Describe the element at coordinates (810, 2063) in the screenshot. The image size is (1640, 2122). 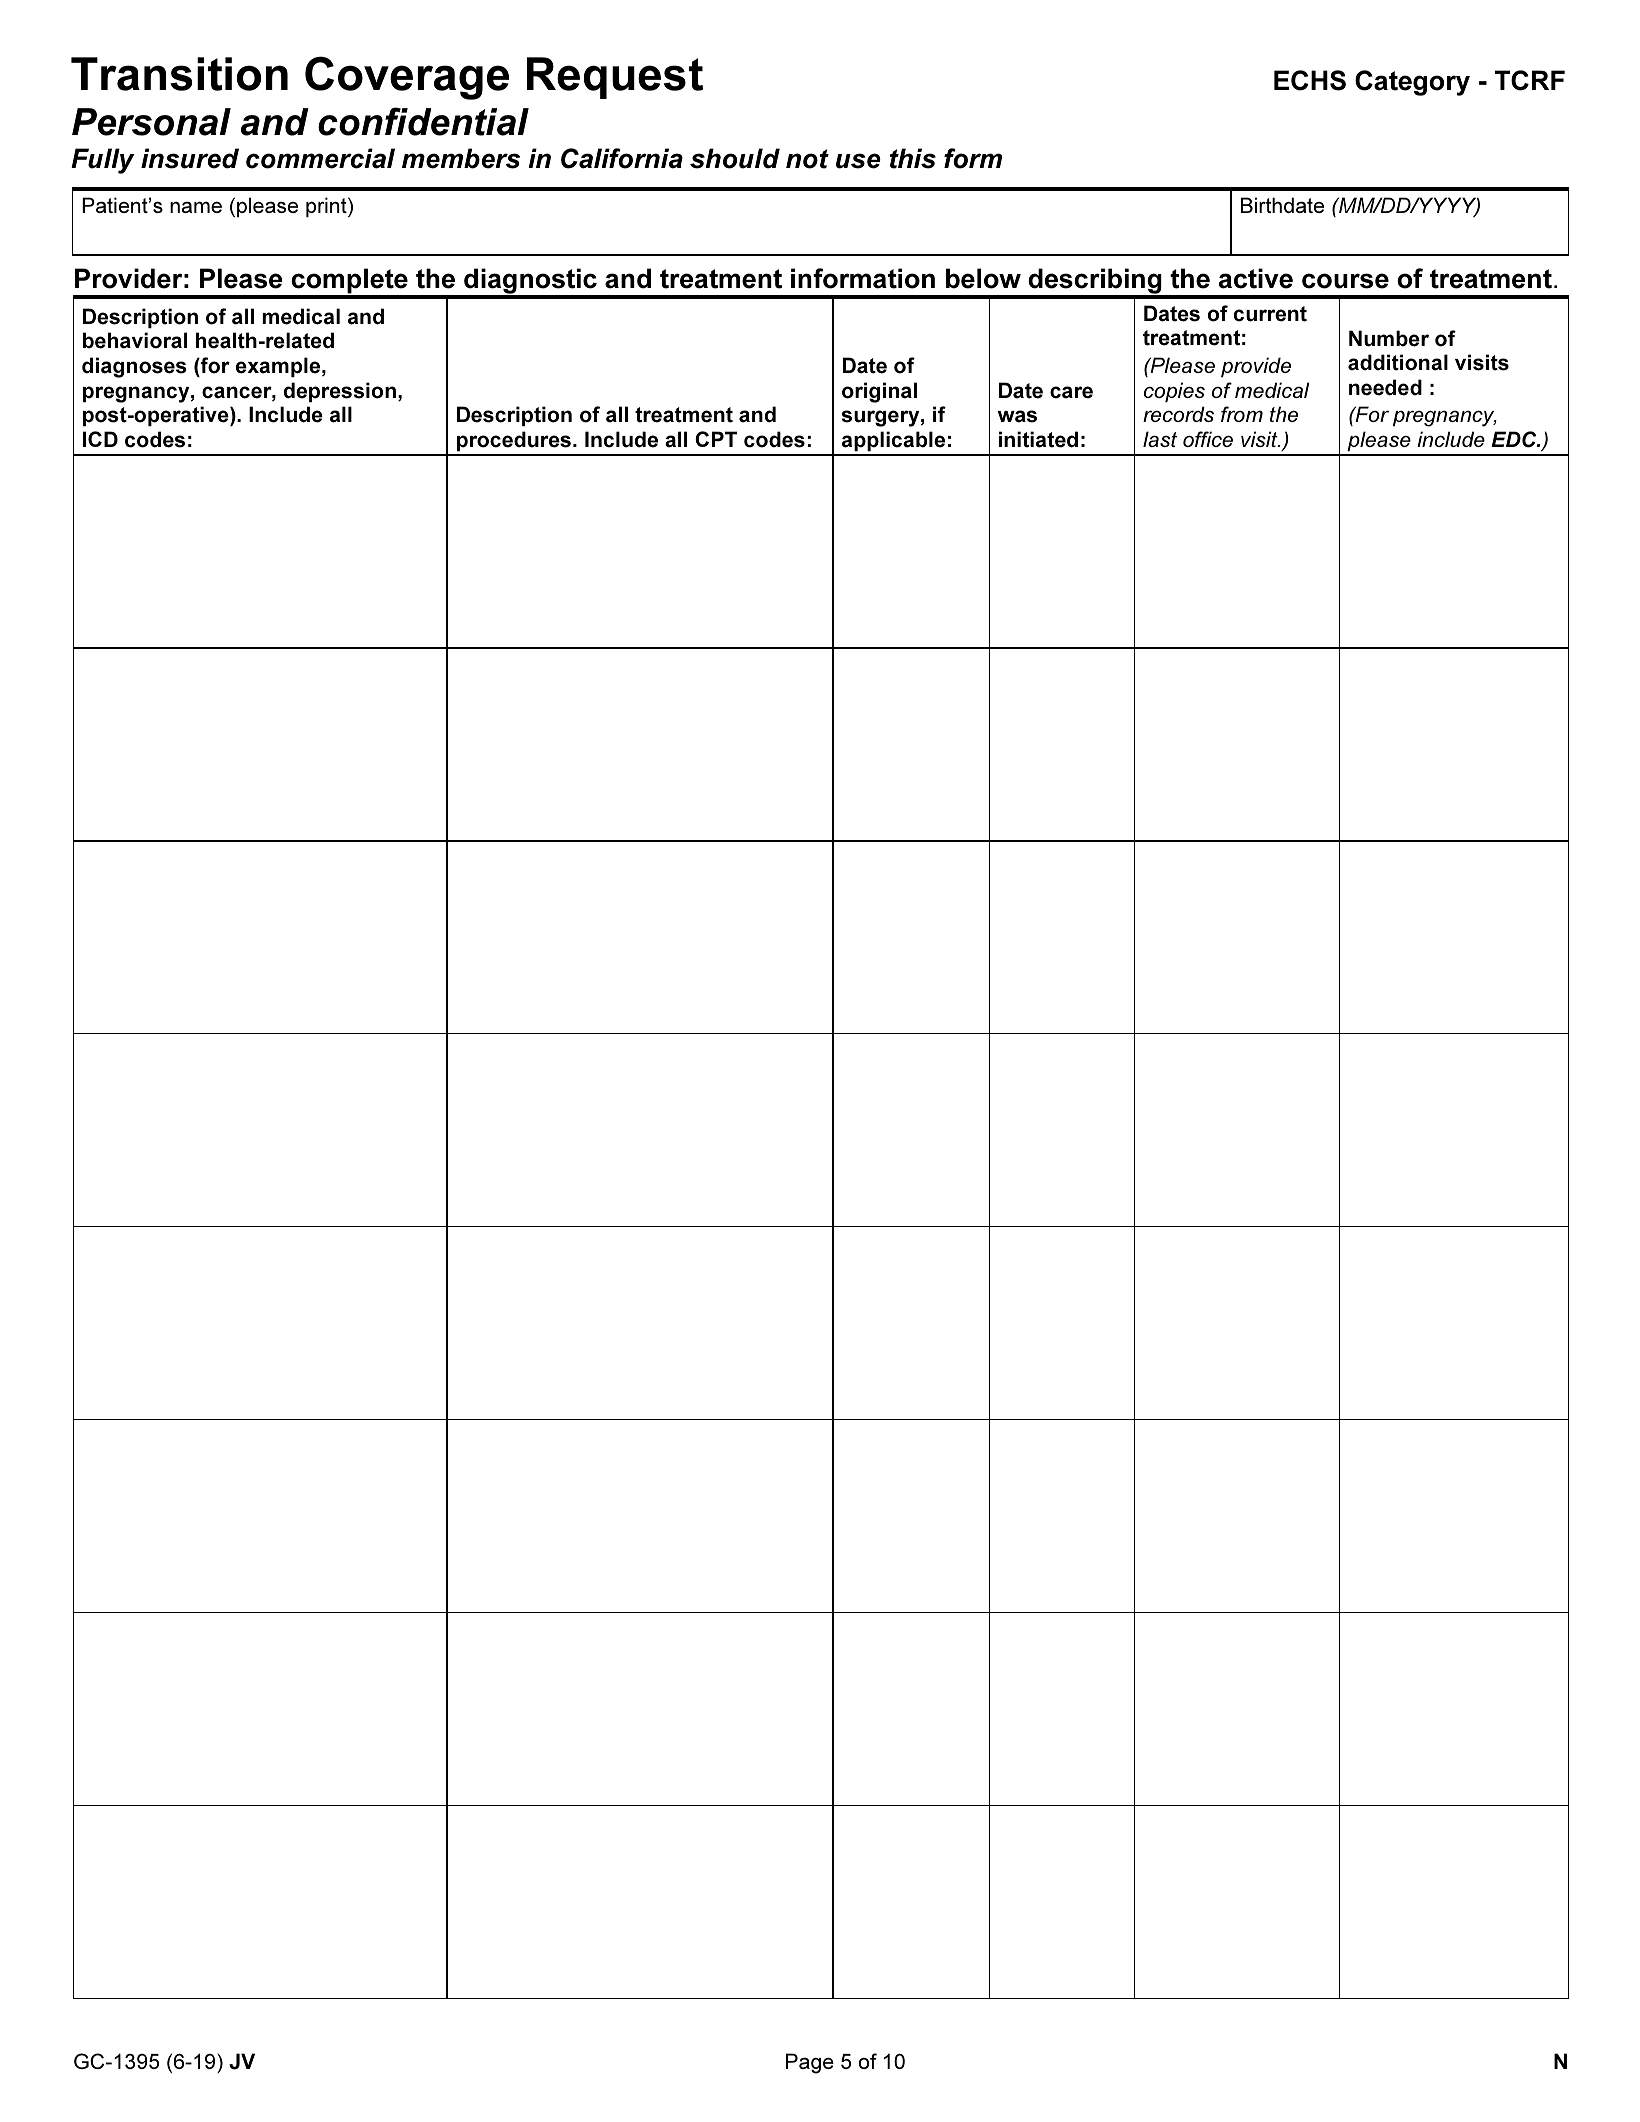
I see `Page` at that location.
